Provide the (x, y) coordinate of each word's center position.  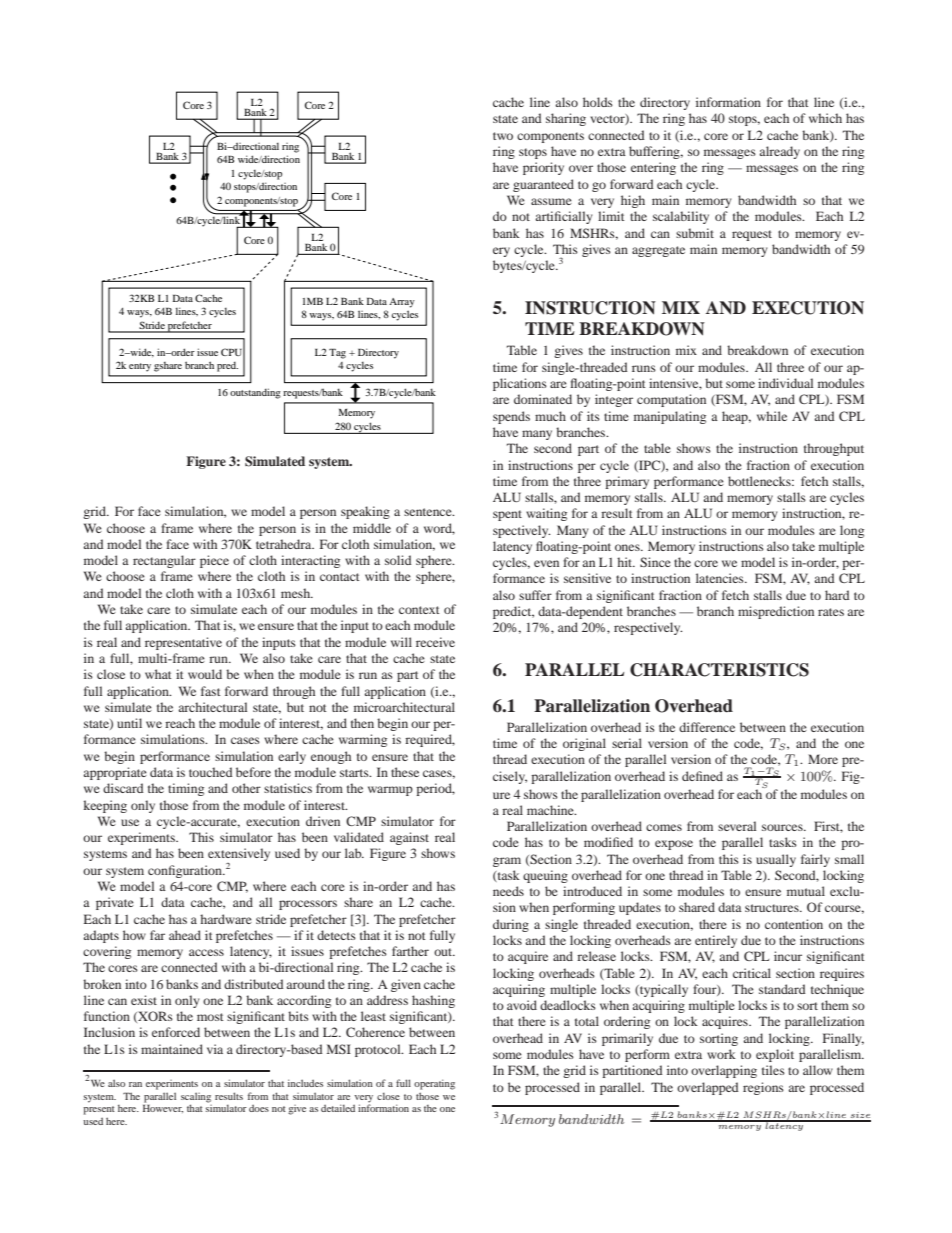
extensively (239, 856)
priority (543, 168)
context (419, 610)
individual (785, 383)
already (779, 152)
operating (434, 1084)
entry (140, 367)
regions (763, 1088)
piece (214, 561)
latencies (721, 578)
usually (776, 860)
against (409, 838)
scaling (196, 1098)
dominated (543, 399)
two (503, 136)
